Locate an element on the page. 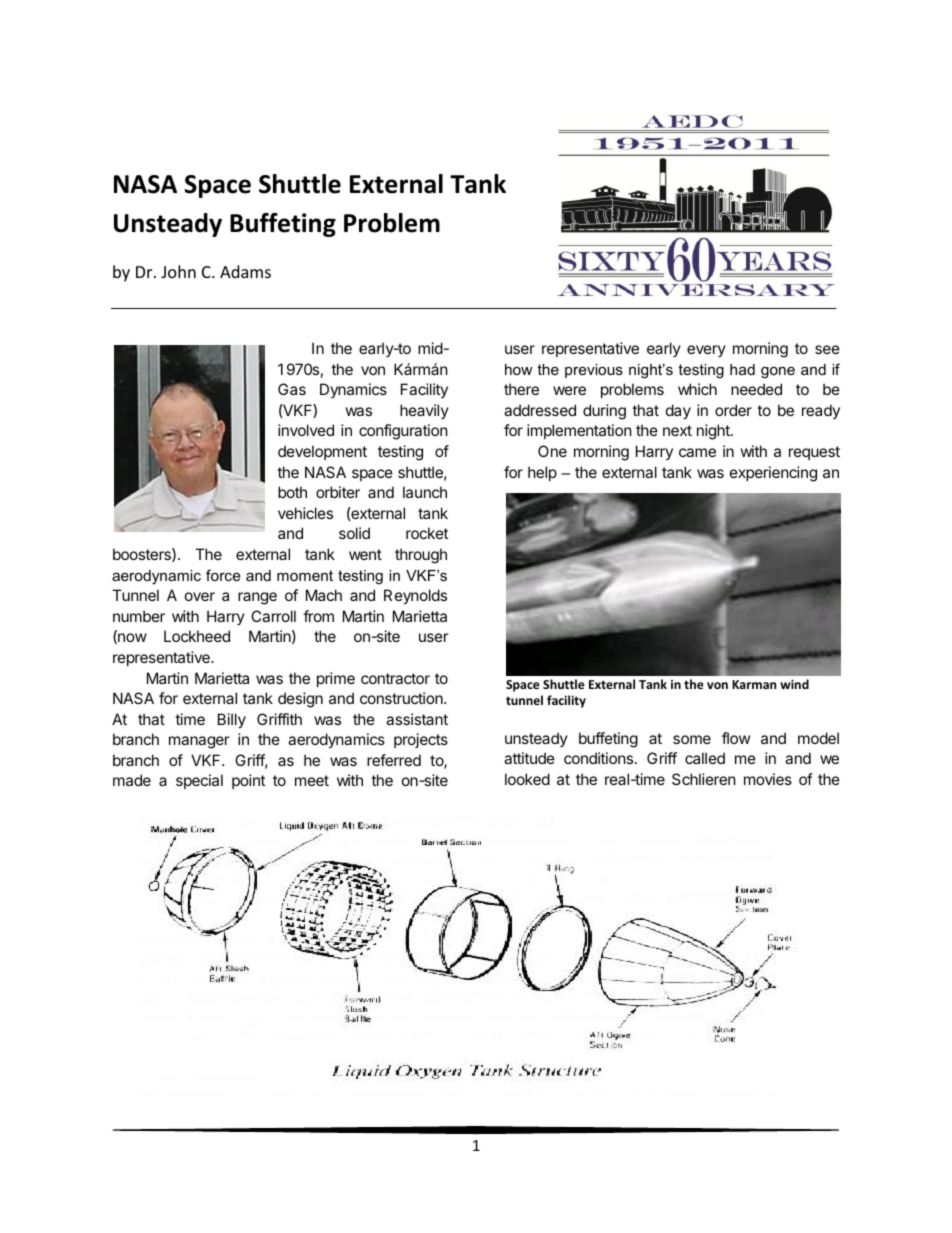 Image resolution: width=952 pixels, height=1233 pixels. experiencing is located at coordinates (773, 474).
